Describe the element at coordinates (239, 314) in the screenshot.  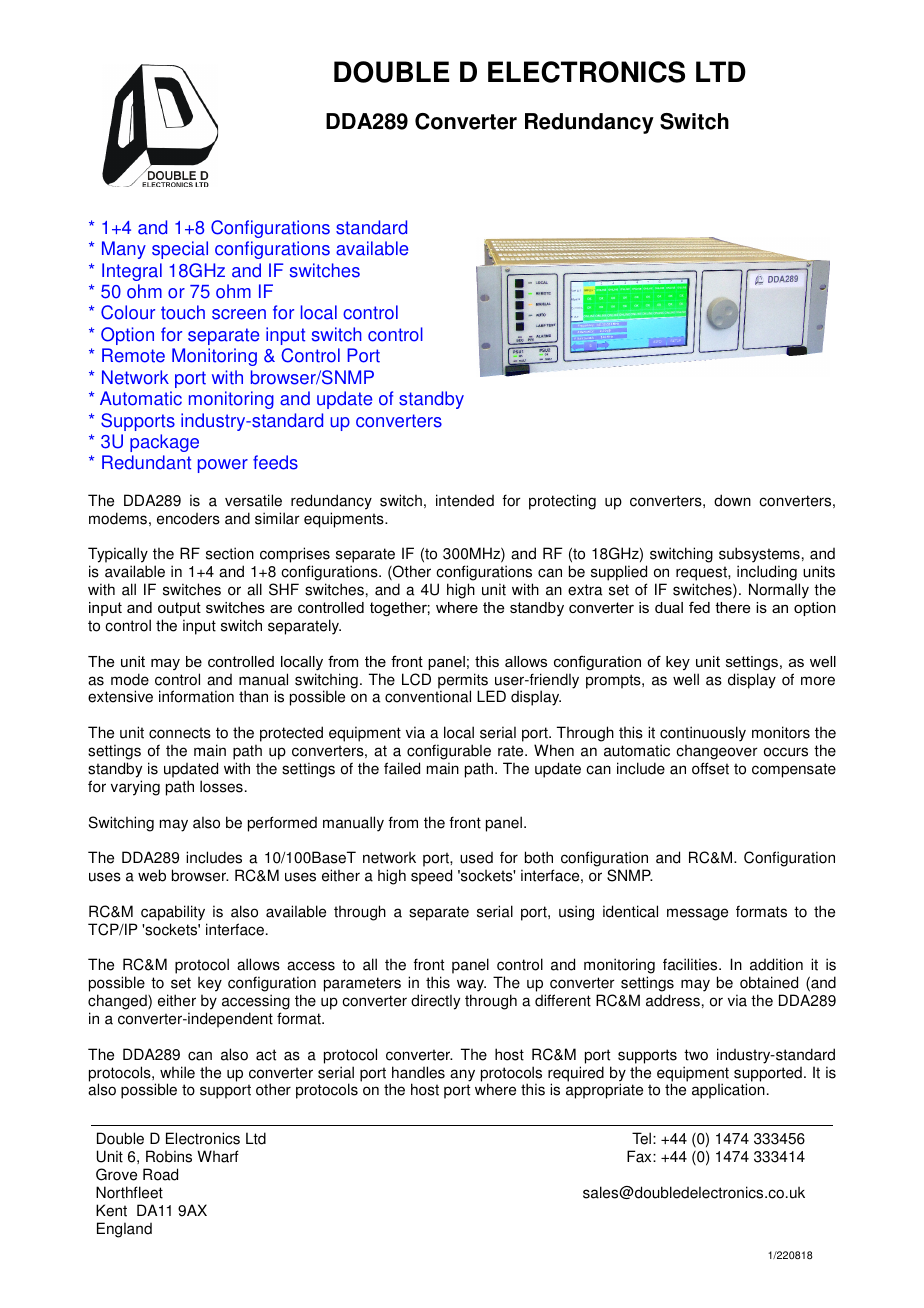
I see `screen` at that location.
